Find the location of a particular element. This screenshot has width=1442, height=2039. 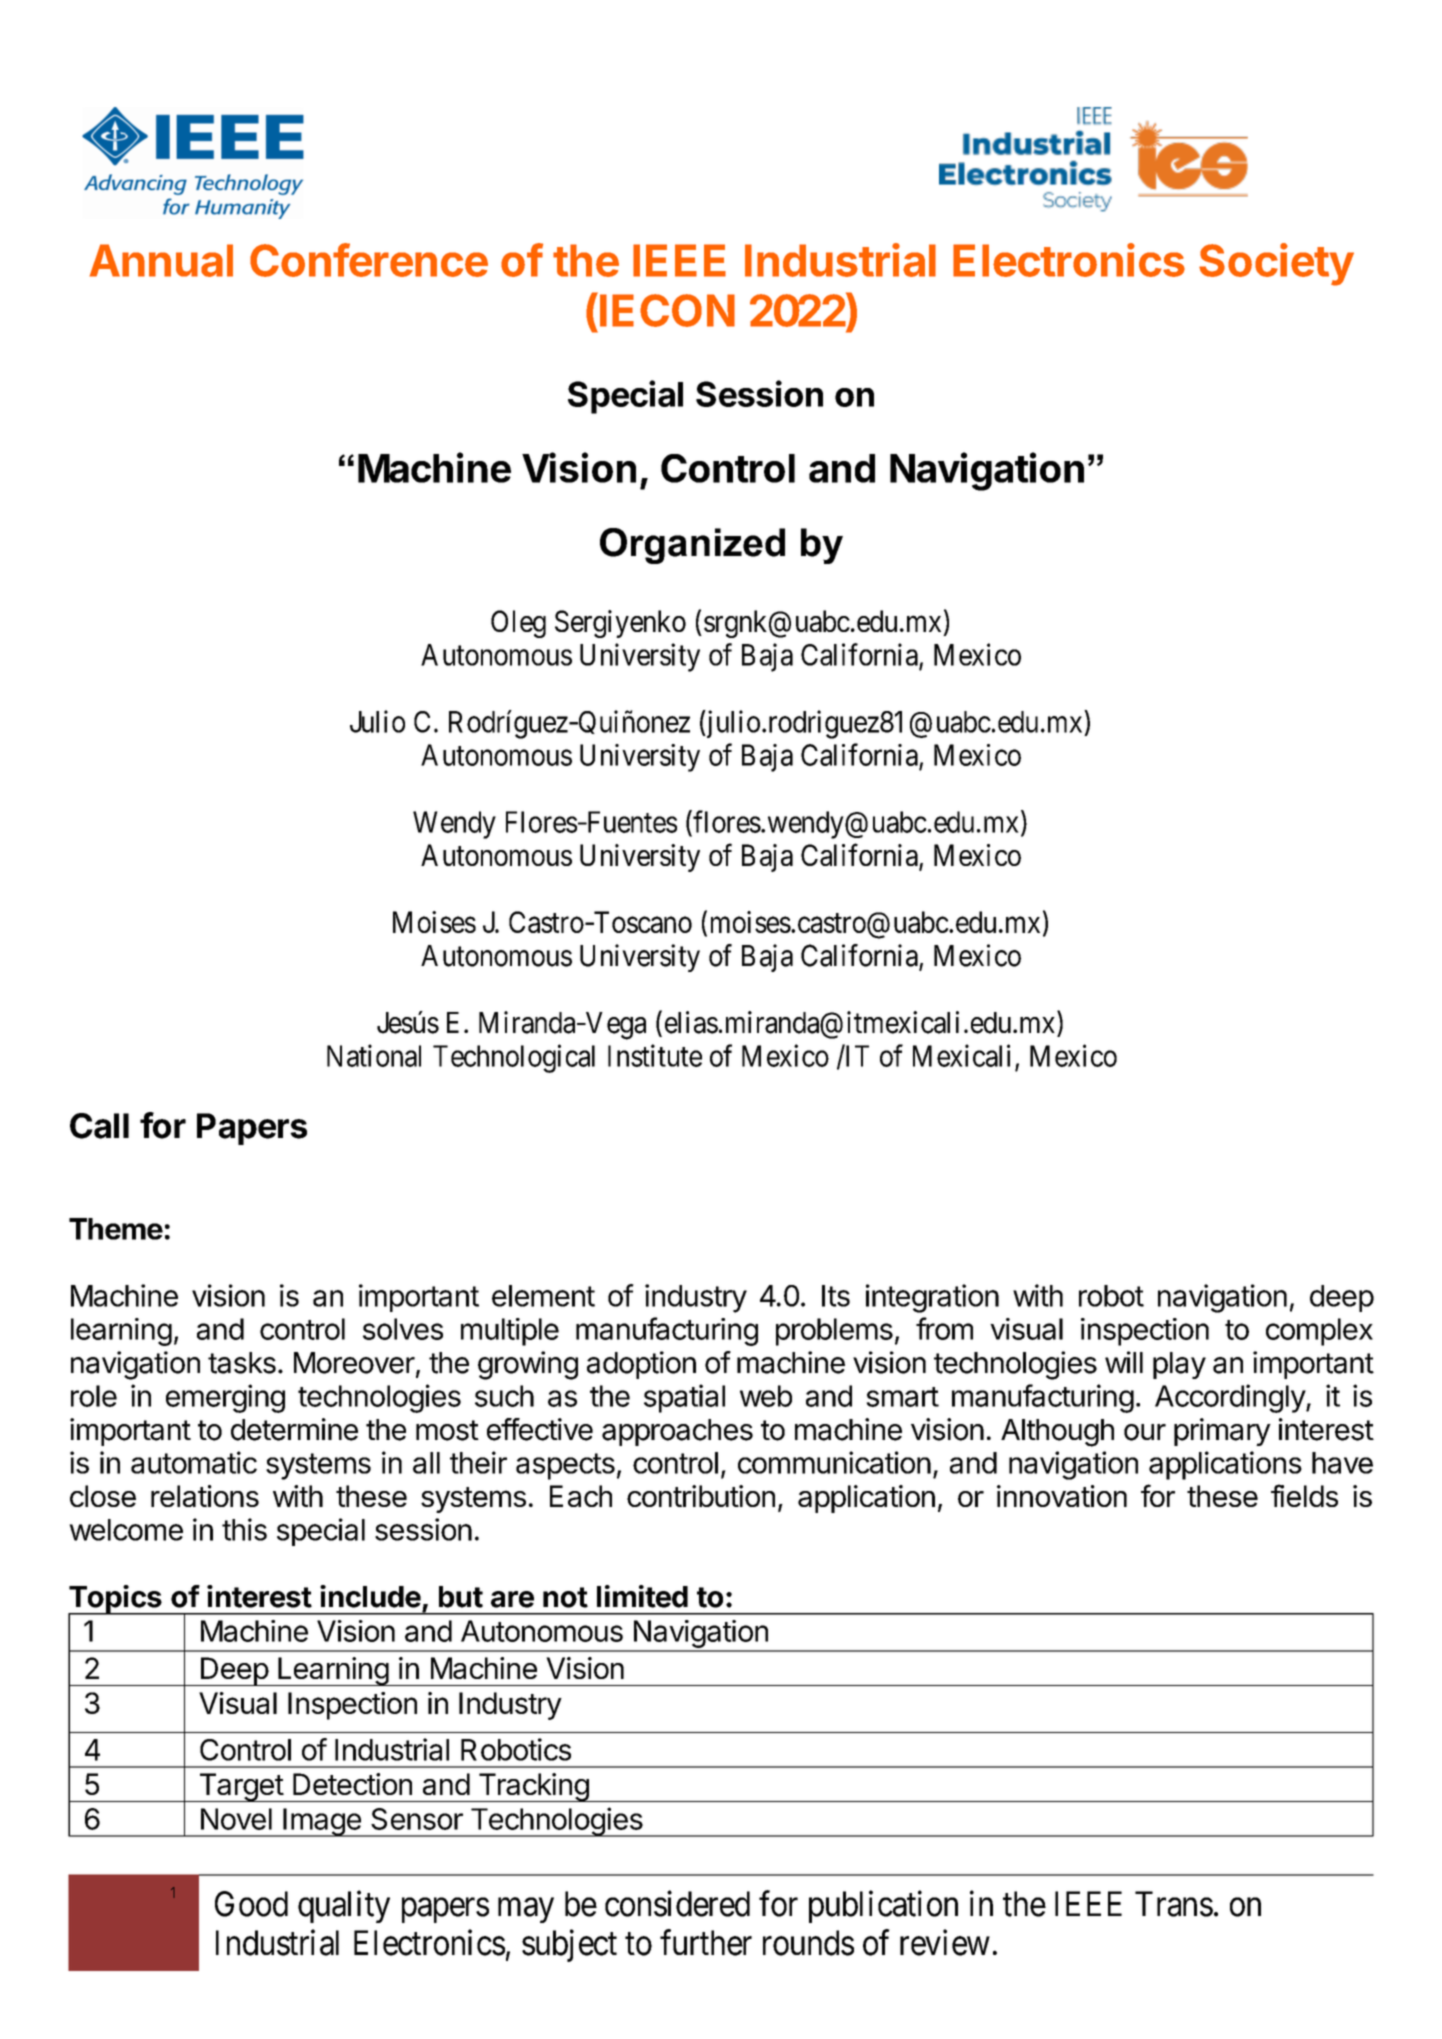

National is located at coordinates (374, 1055).
